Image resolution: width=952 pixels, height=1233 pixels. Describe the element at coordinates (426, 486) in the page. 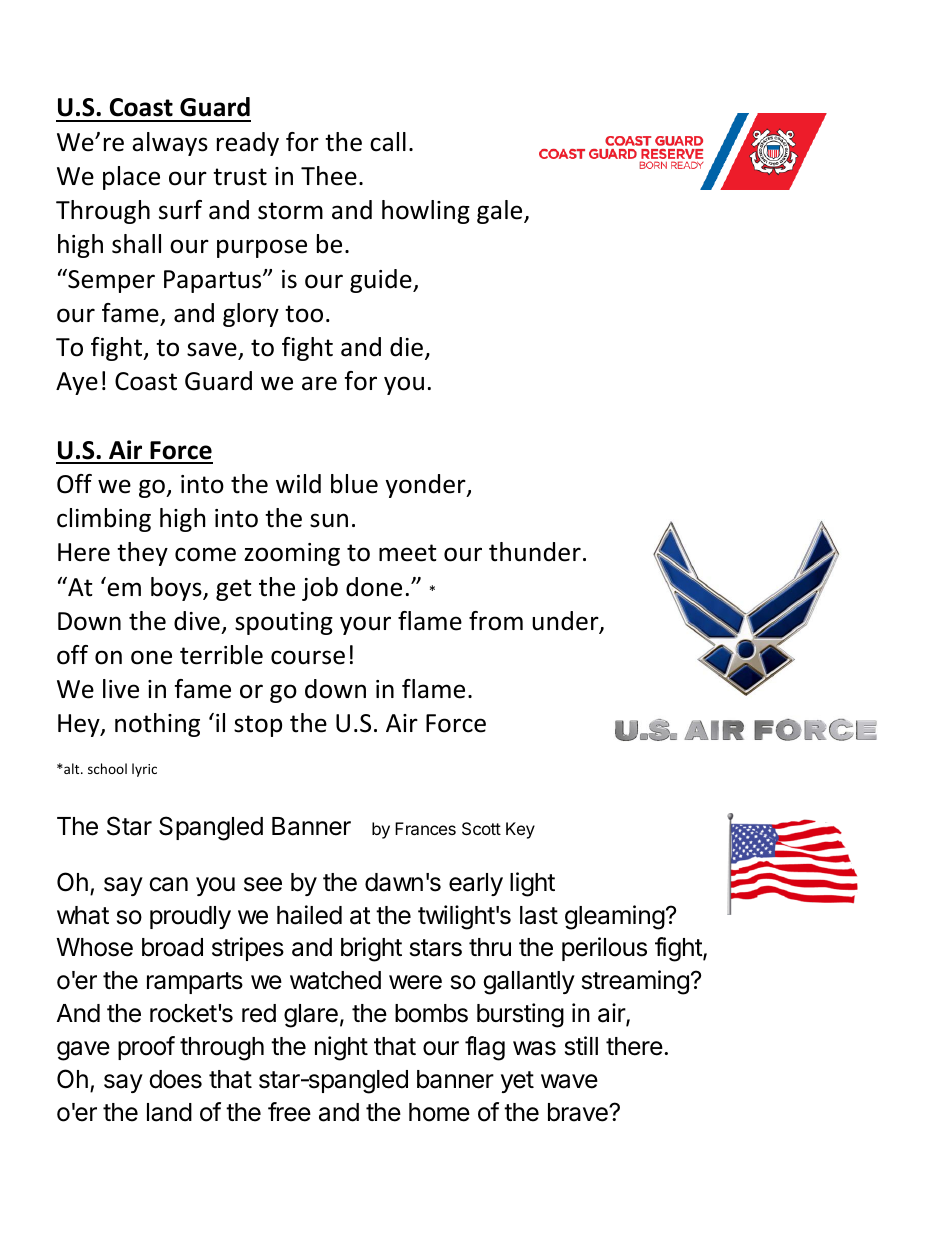

I see `yonder` at that location.
